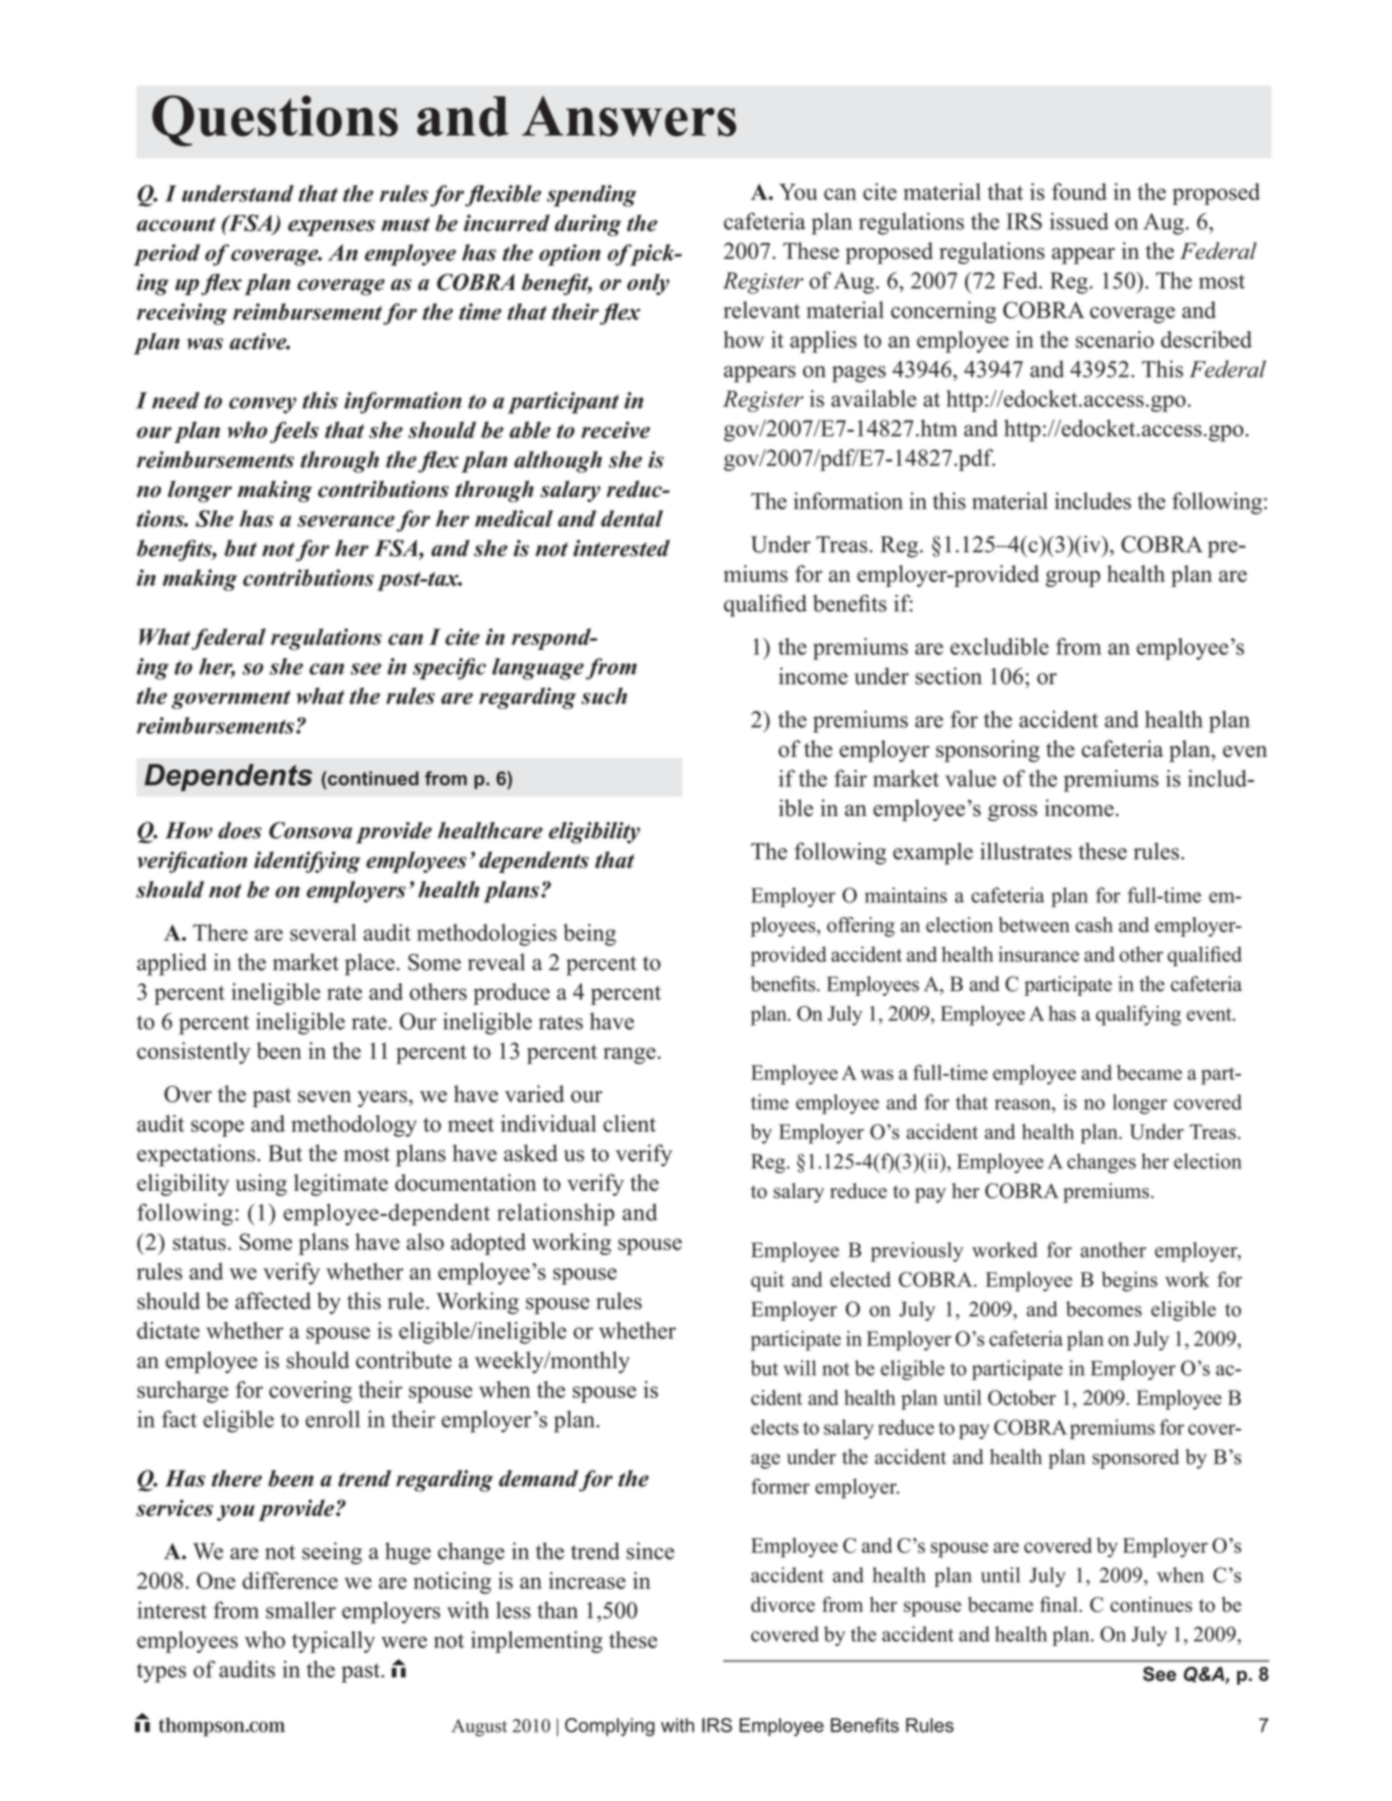  I want to click on specific, so click(449, 669).
